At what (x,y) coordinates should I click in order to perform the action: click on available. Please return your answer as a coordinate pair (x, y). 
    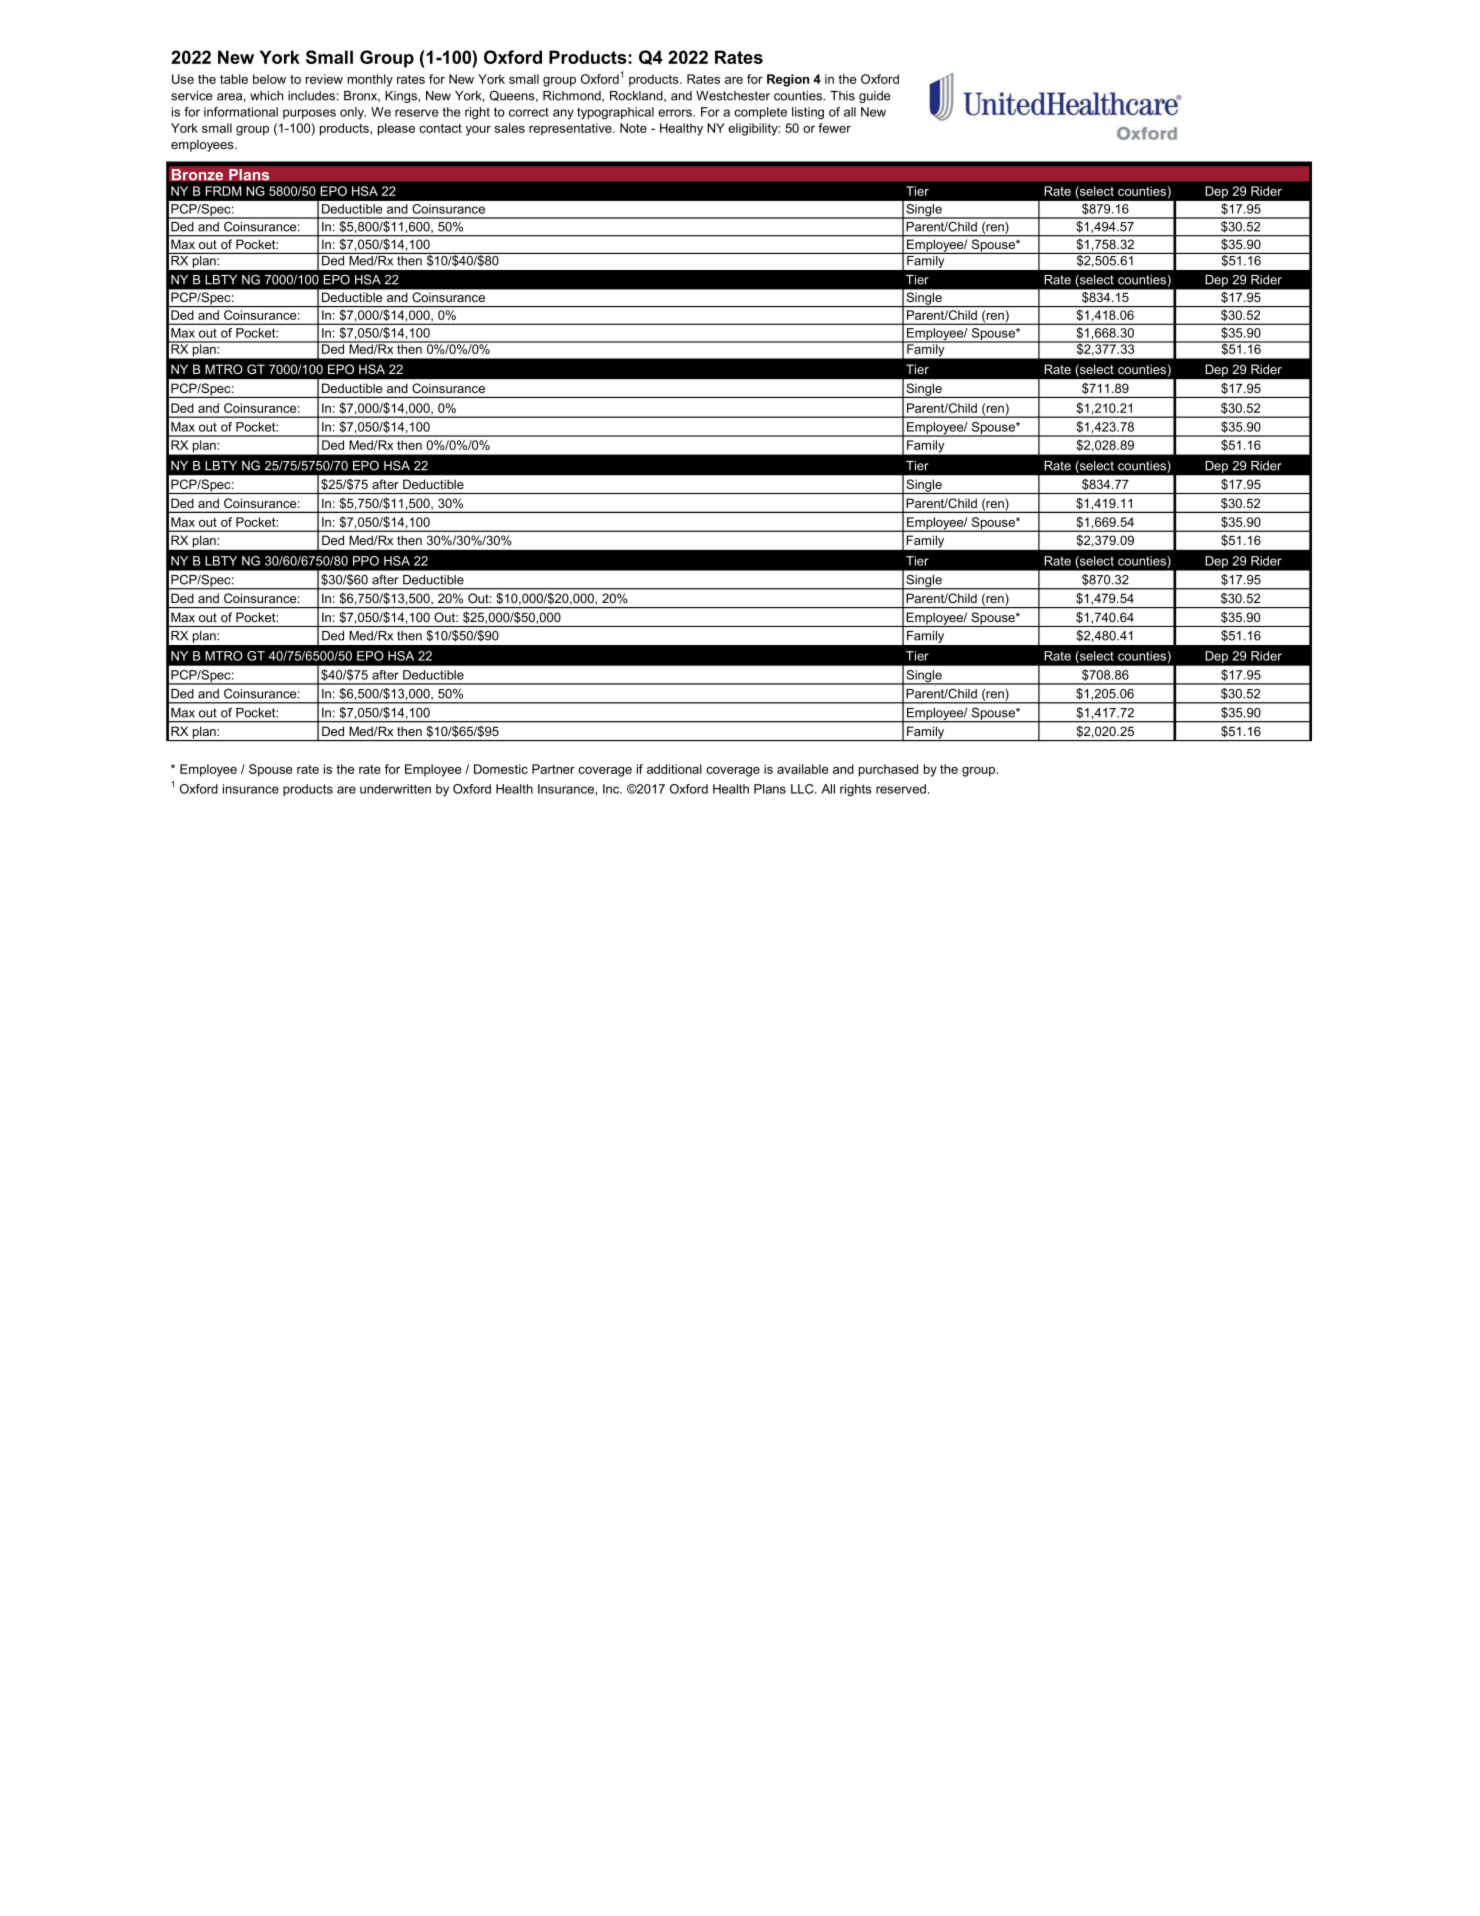
    Looking at the image, I should click on (802, 769).
